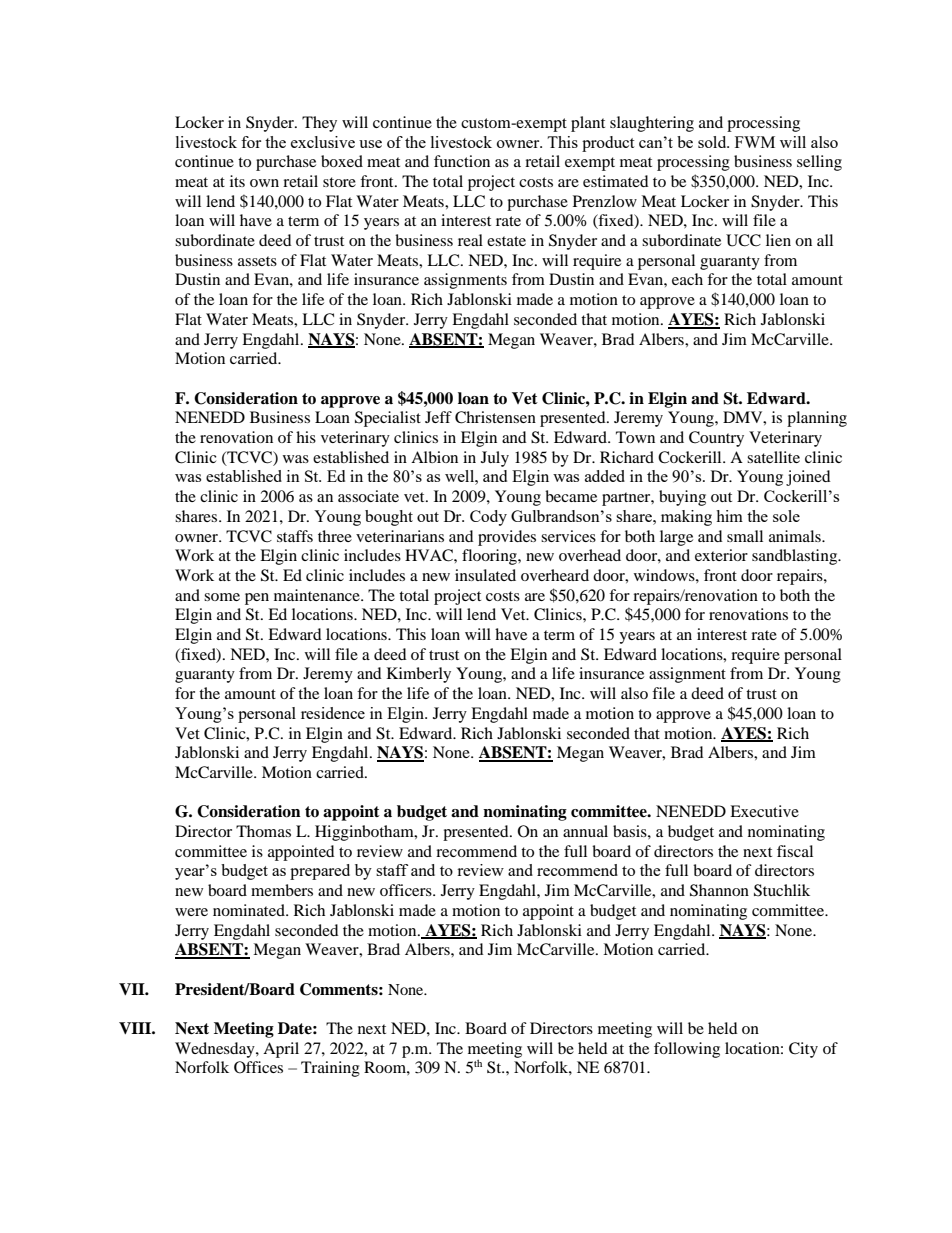  Describe the element at coordinates (462, 161) in the screenshot. I see `function` at that location.
